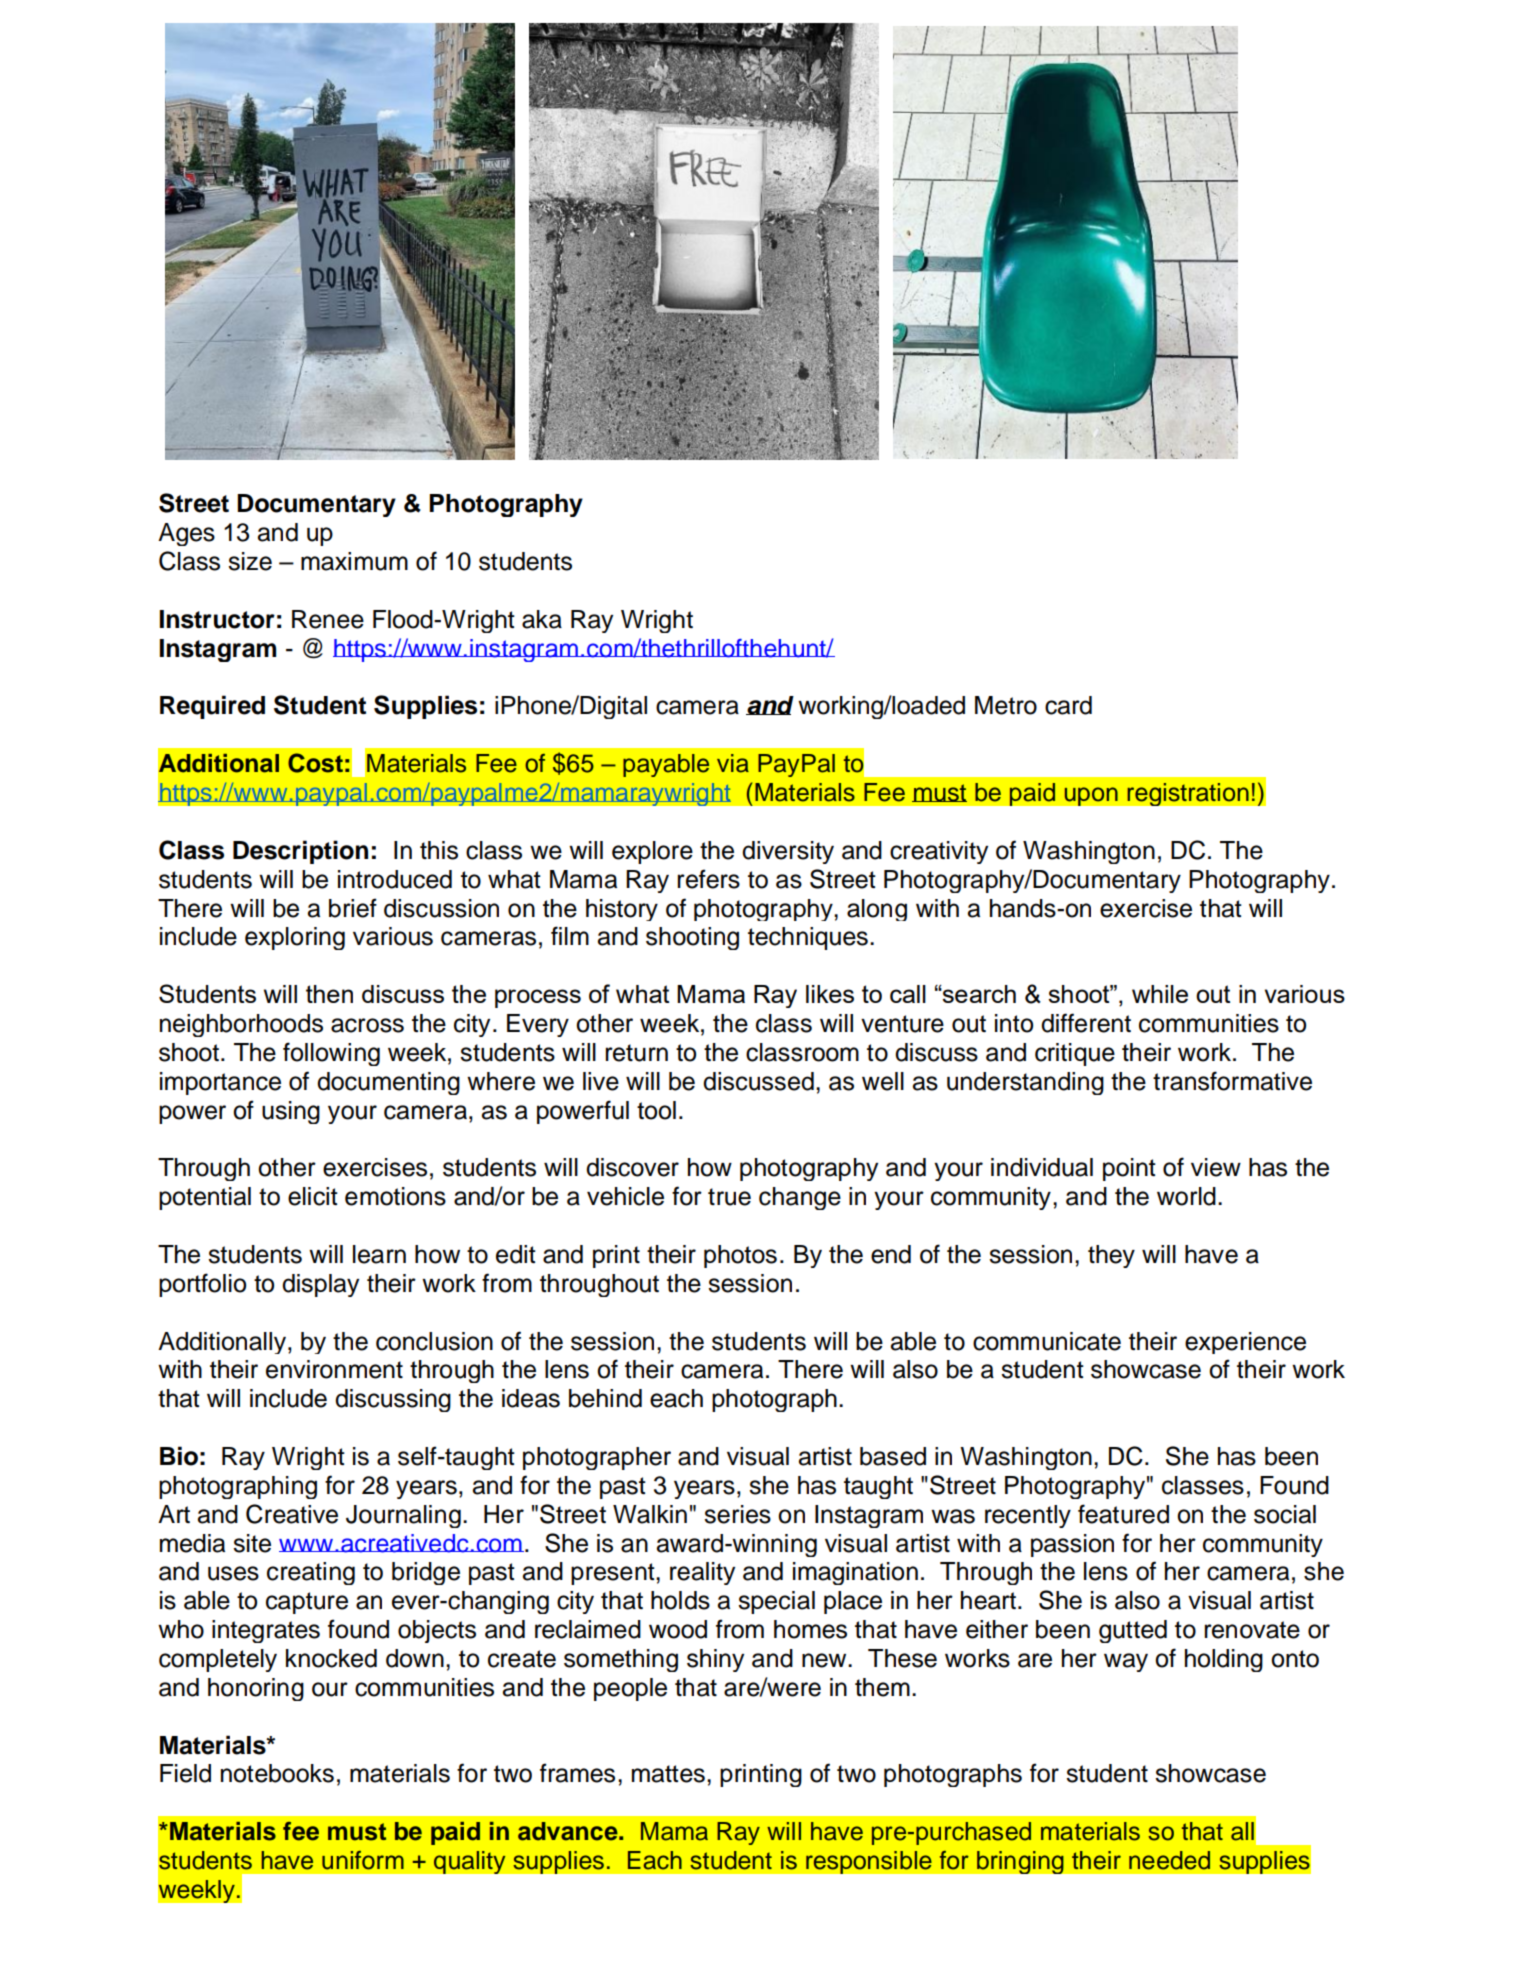 The height and width of the image is (1988, 1536). I want to click on card, so click(1068, 705).
